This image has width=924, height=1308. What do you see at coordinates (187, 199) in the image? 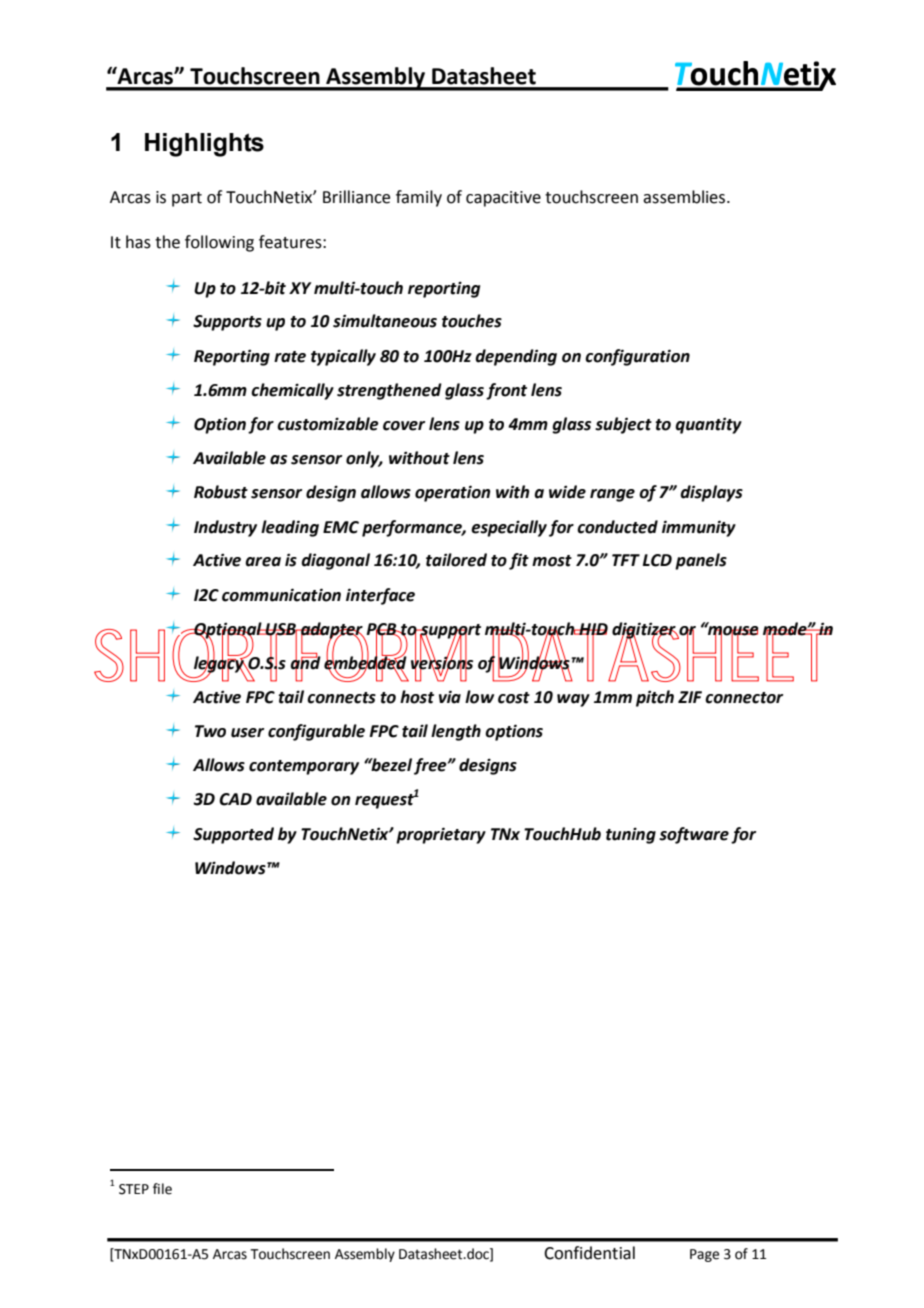
I see `part` at bounding box center [187, 199].
